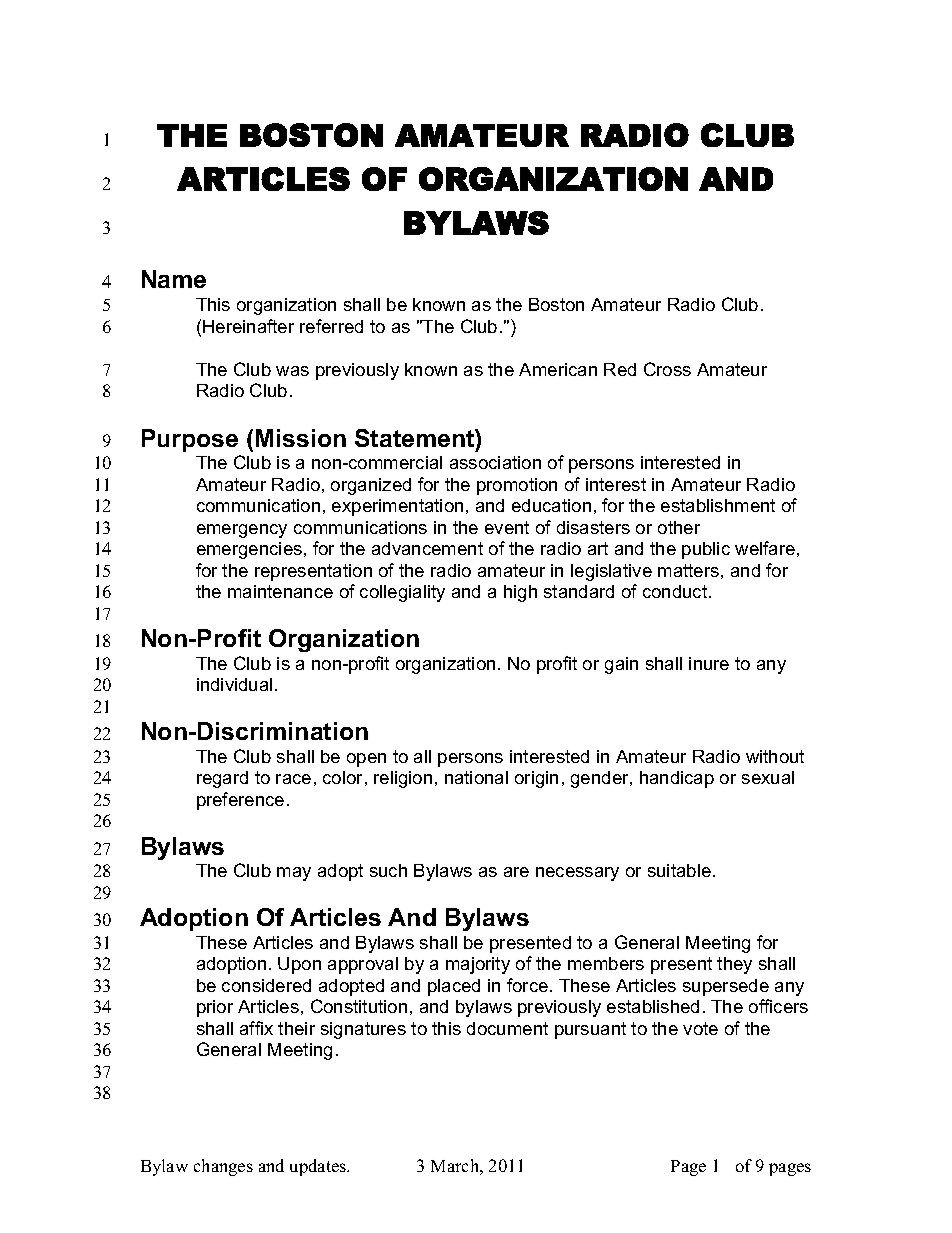 The width and height of the image is (952, 1233). Describe the element at coordinates (476, 777) in the image. I see `national` at that location.
